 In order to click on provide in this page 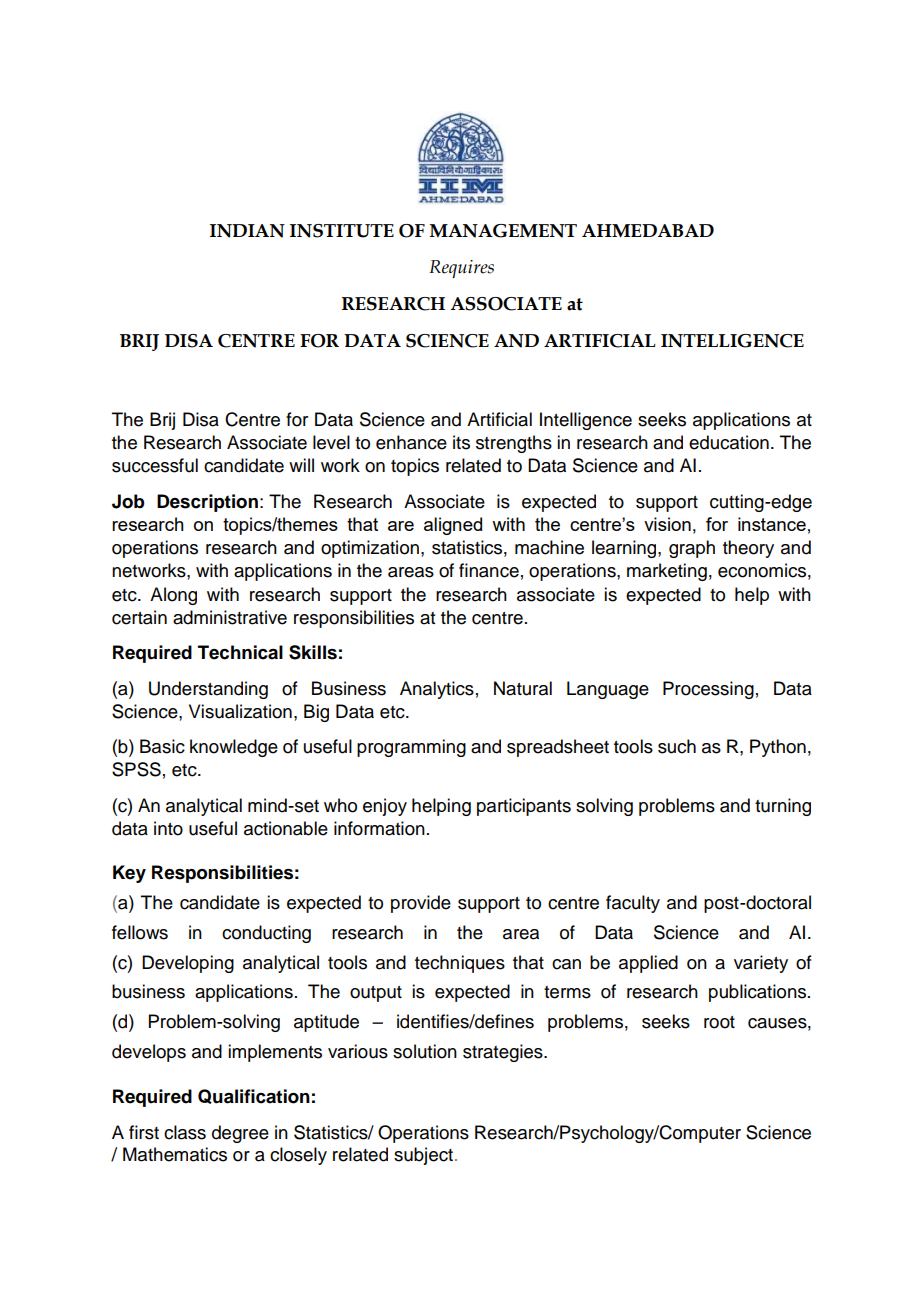, I will do `click(421, 904)`.
